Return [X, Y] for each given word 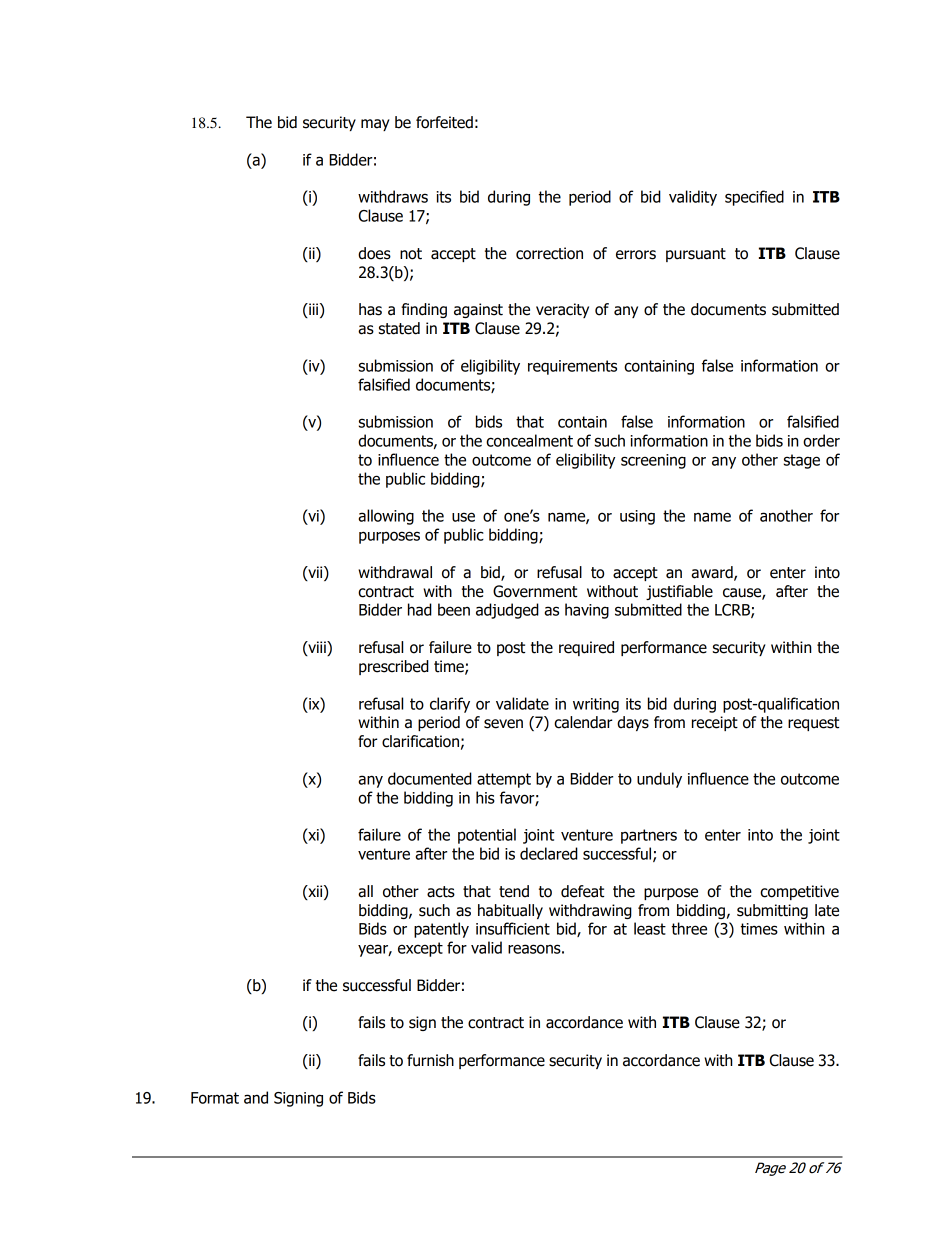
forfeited [444, 122]
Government [535, 591]
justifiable [679, 592]
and [256, 1097]
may [375, 125]
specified [754, 198]
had [420, 609]
